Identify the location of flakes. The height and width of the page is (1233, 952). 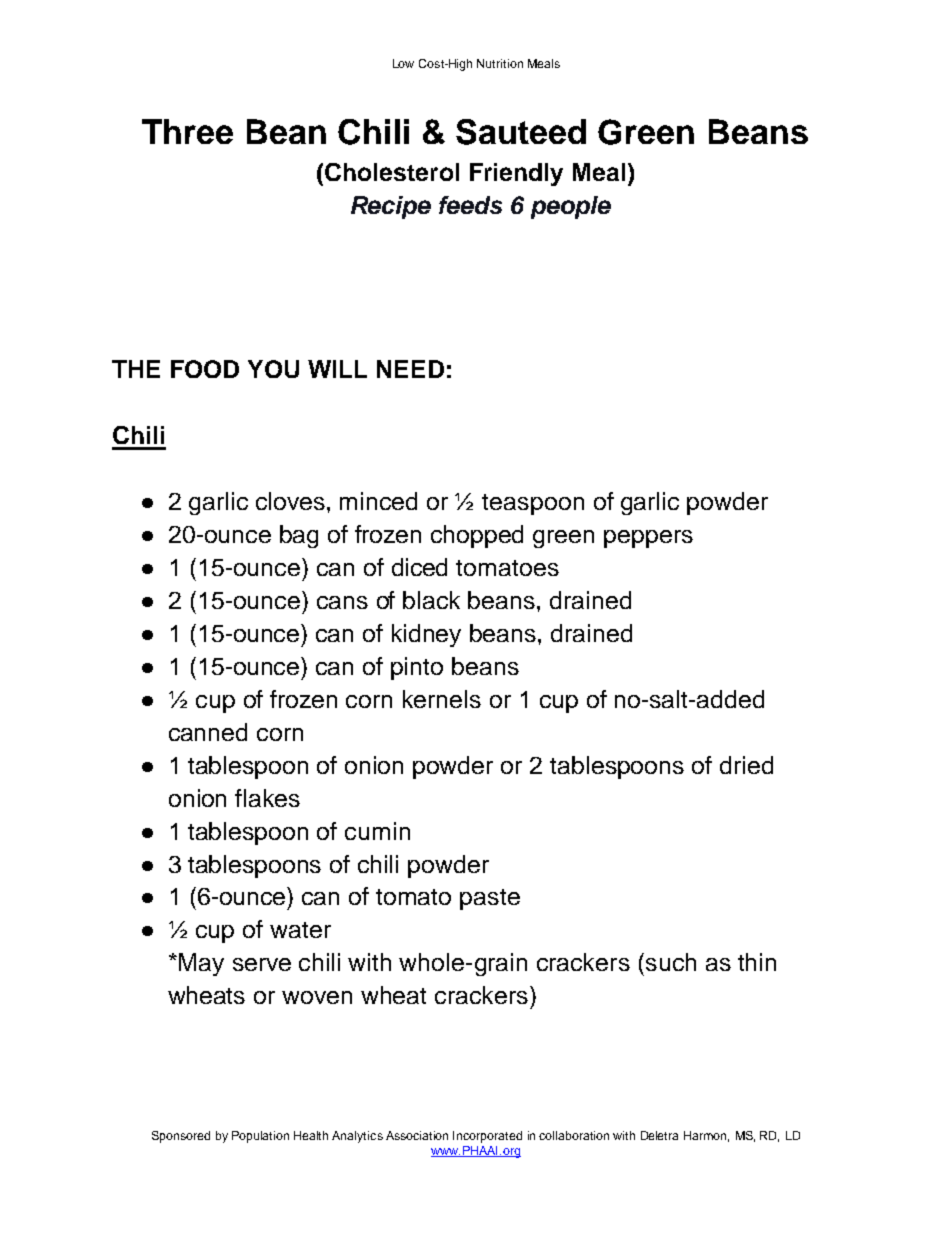
(267, 798).
